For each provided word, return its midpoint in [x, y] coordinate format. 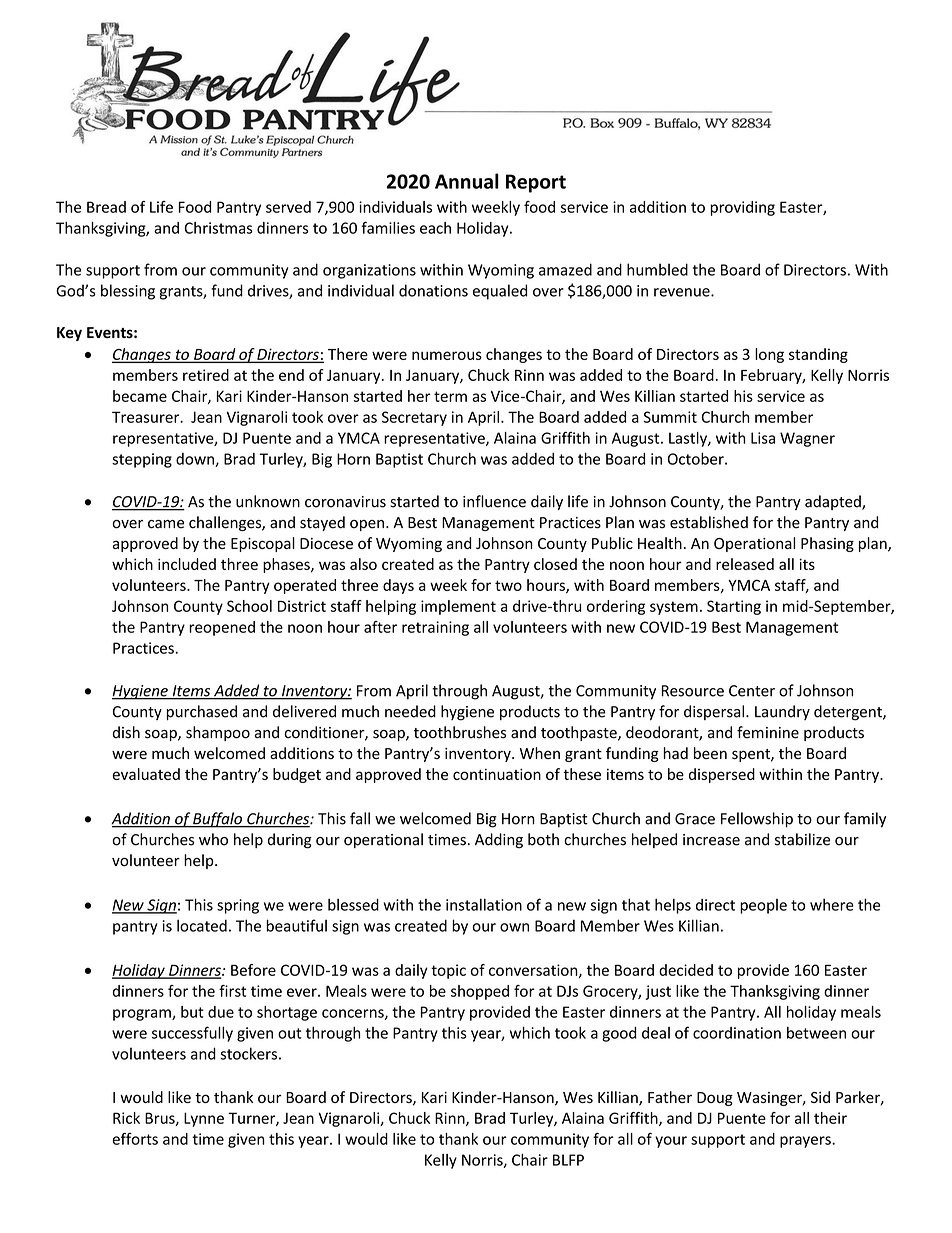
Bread [106, 207]
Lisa [763, 438]
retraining [435, 628]
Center [752, 691]
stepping [142, 460]
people [763, 906]
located [202, 925]
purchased [201, 712]
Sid [820, 1097]
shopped [480, 992]
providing [742, 208]
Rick [126, 1118]
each [435, 228]
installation [484, 904]
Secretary [414, 418]
